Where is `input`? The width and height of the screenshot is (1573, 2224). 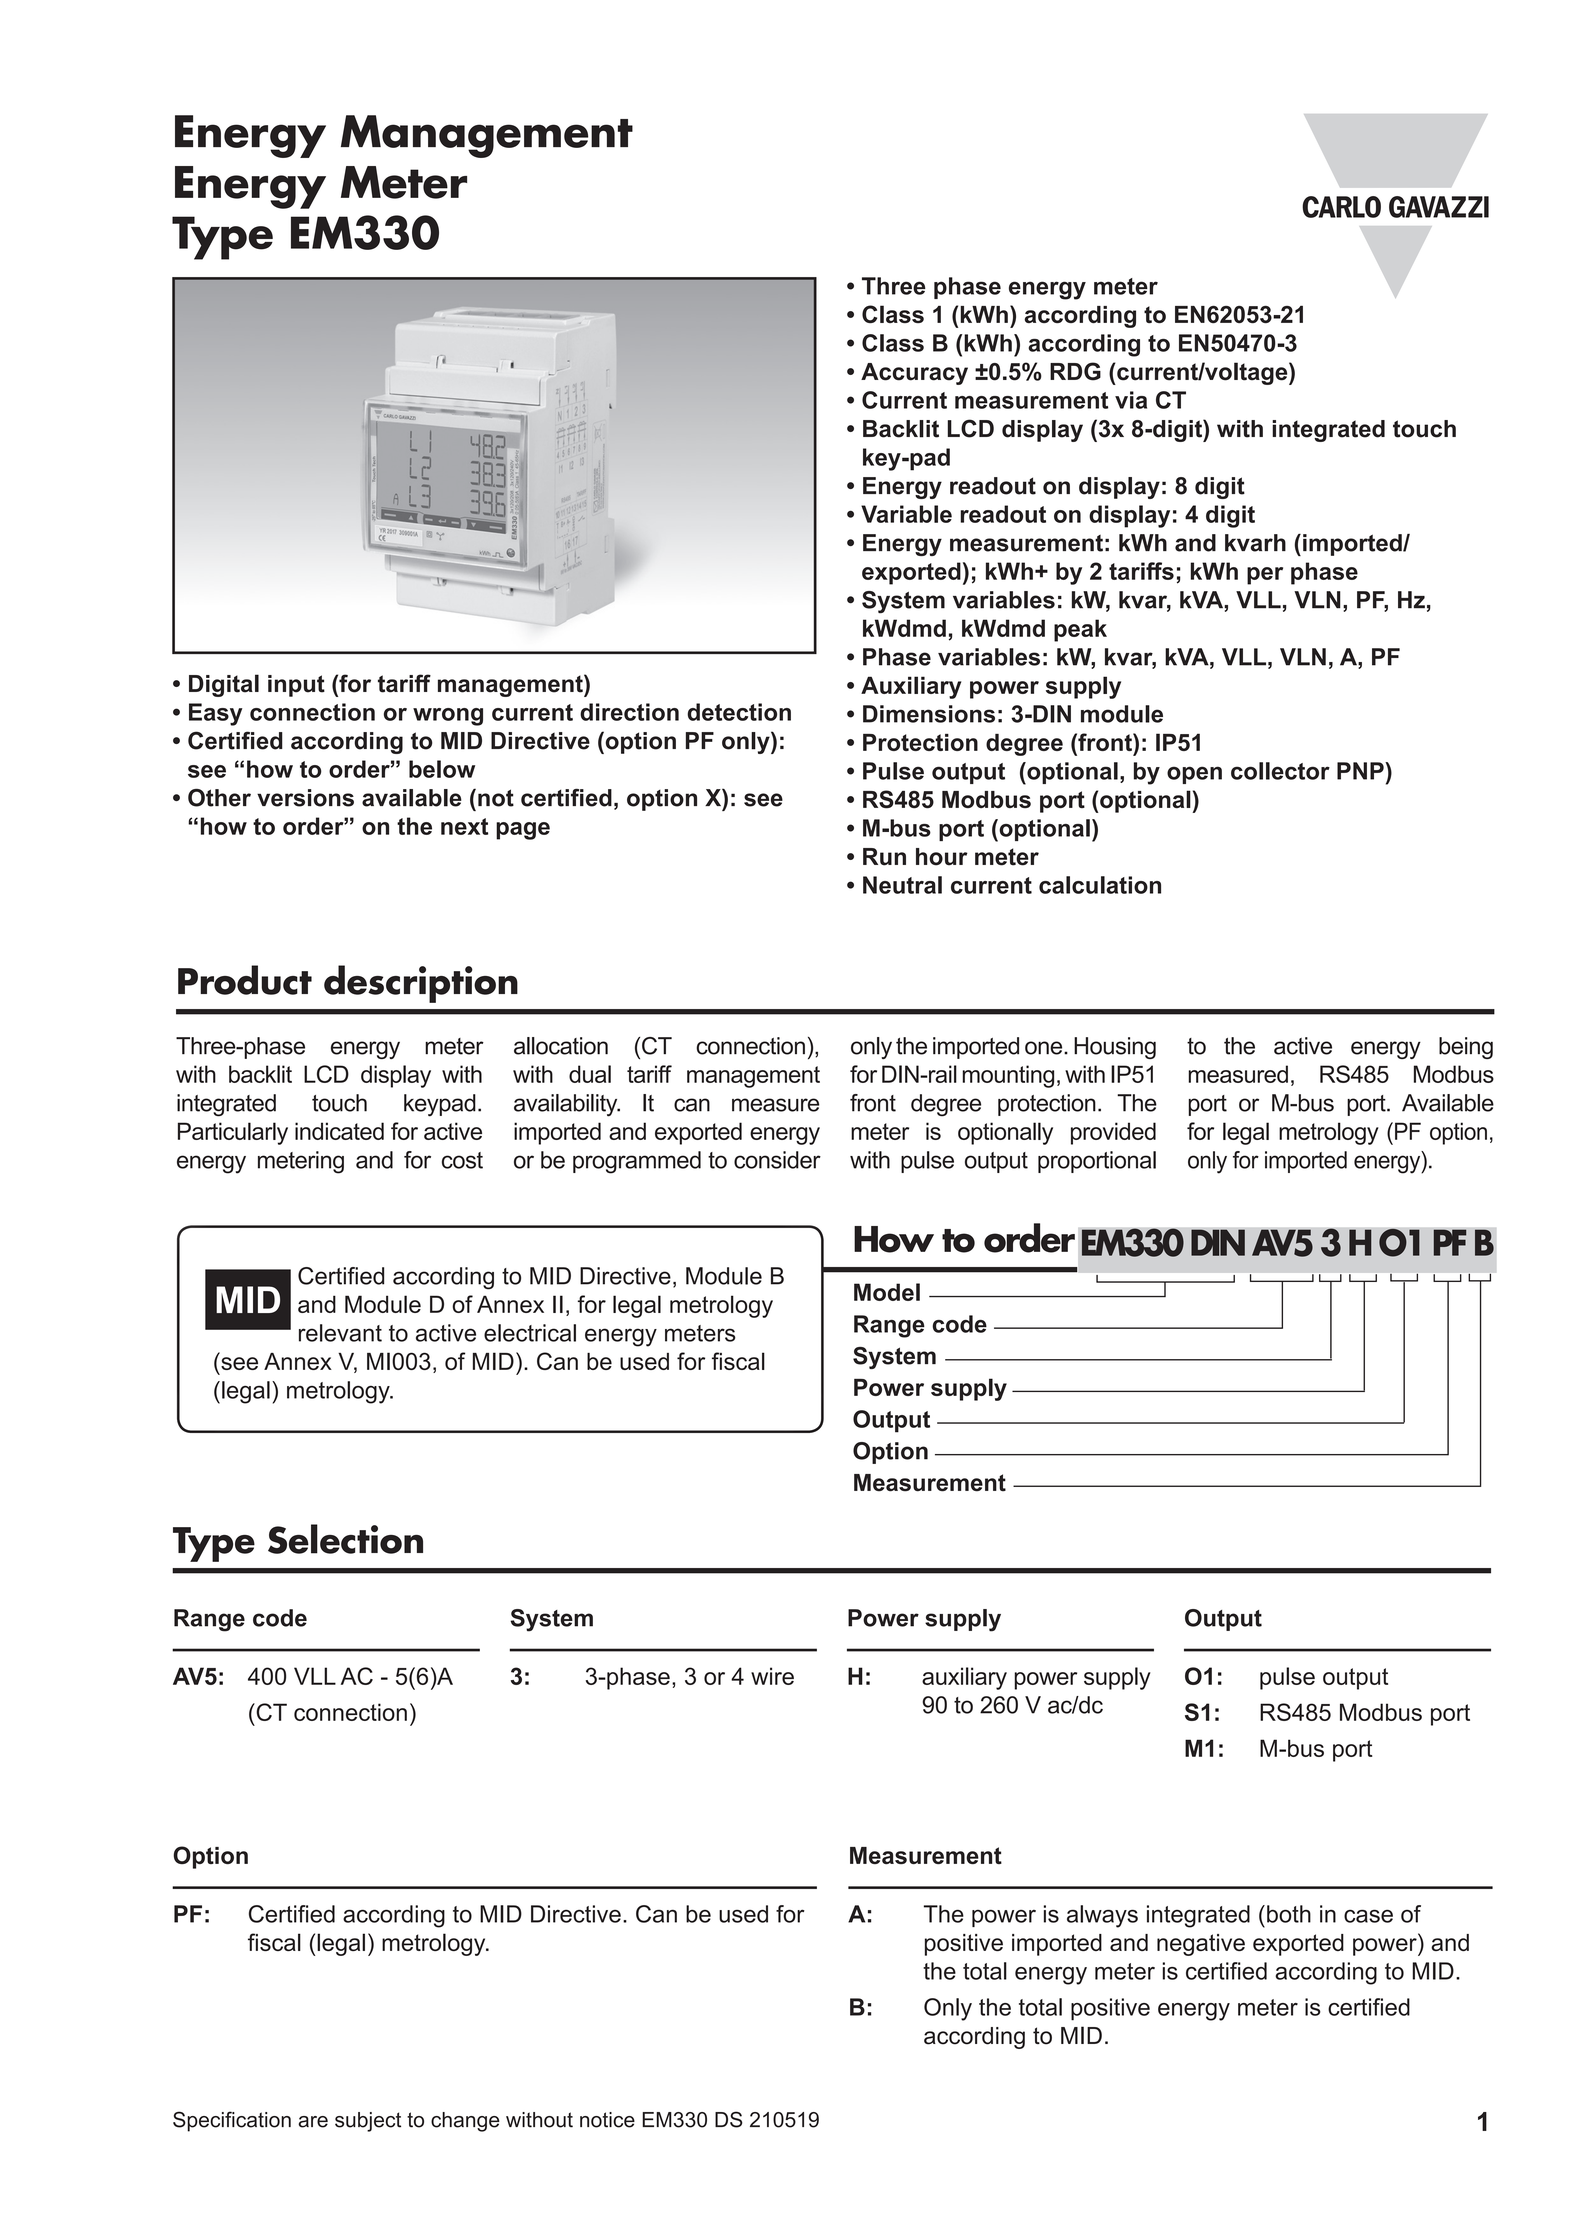 input is located at coordinates (296, 686).
